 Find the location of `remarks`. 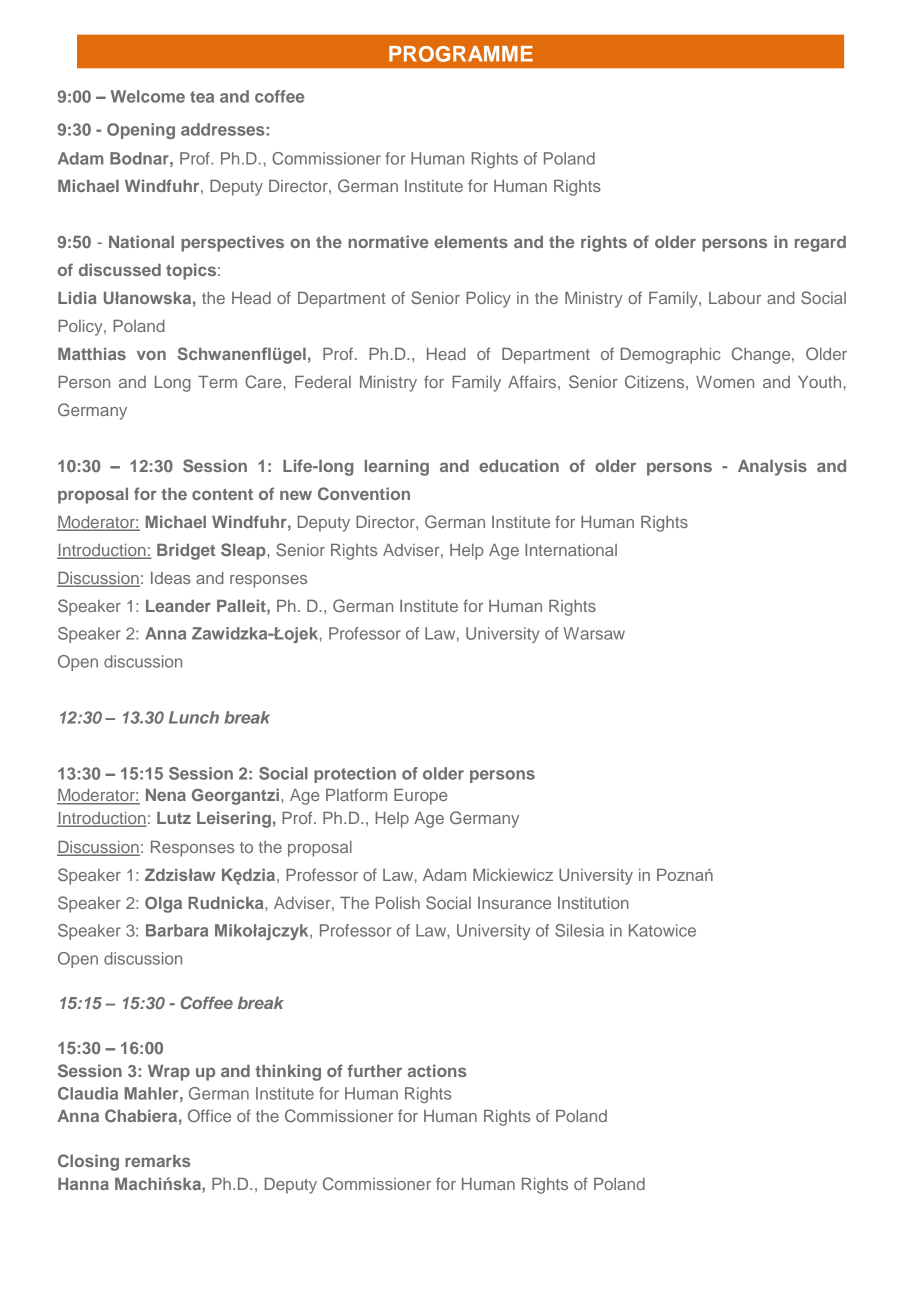

remarks is located at coordinates (158, 1161).
